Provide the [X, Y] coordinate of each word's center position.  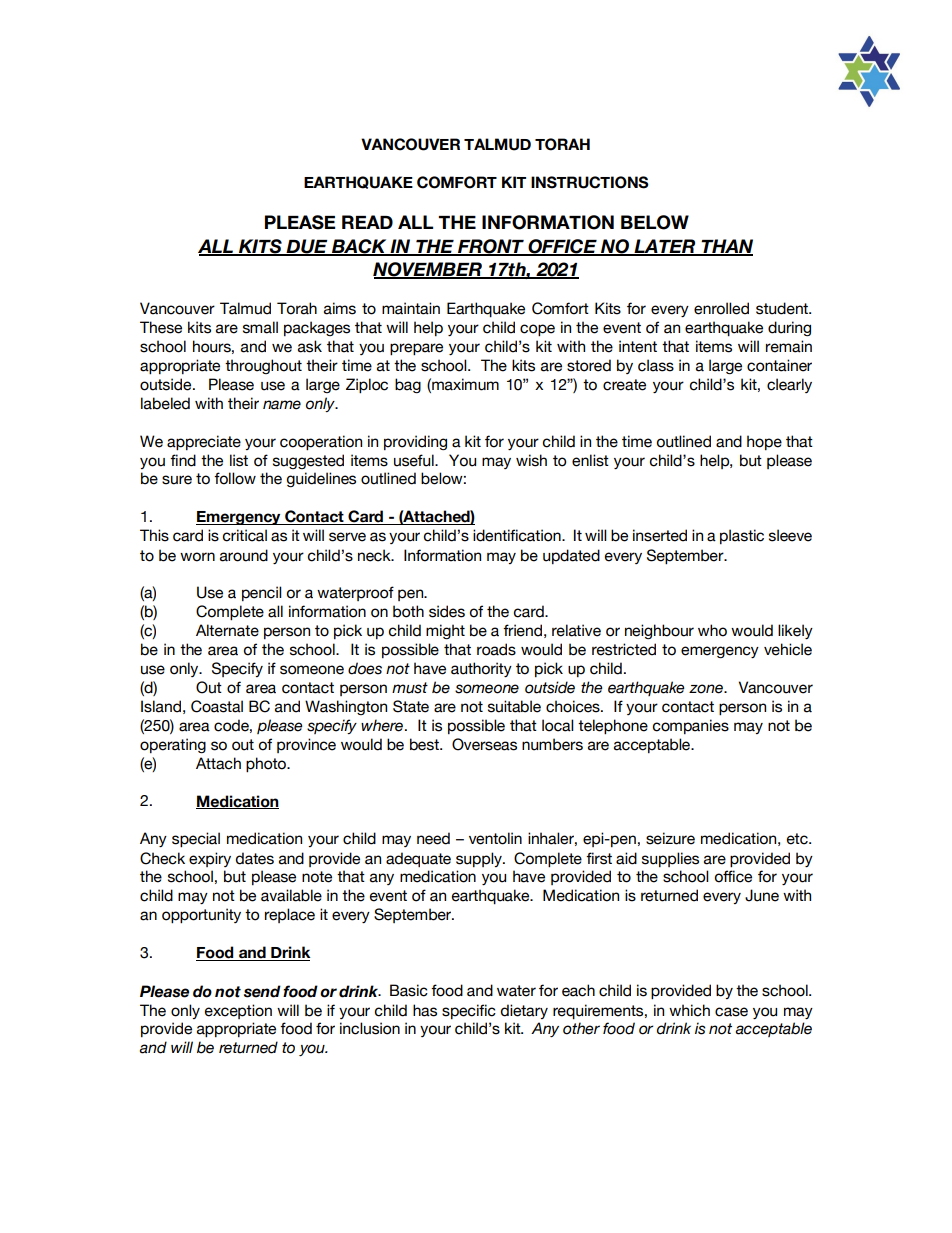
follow [235, 478]
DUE [307, 247]
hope [764, 442]
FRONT [491, 247]
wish [531, 460]
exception [238, 1011]
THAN [726, 247]
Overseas [484, 744]
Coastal [217, 706]
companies [691, 726]
